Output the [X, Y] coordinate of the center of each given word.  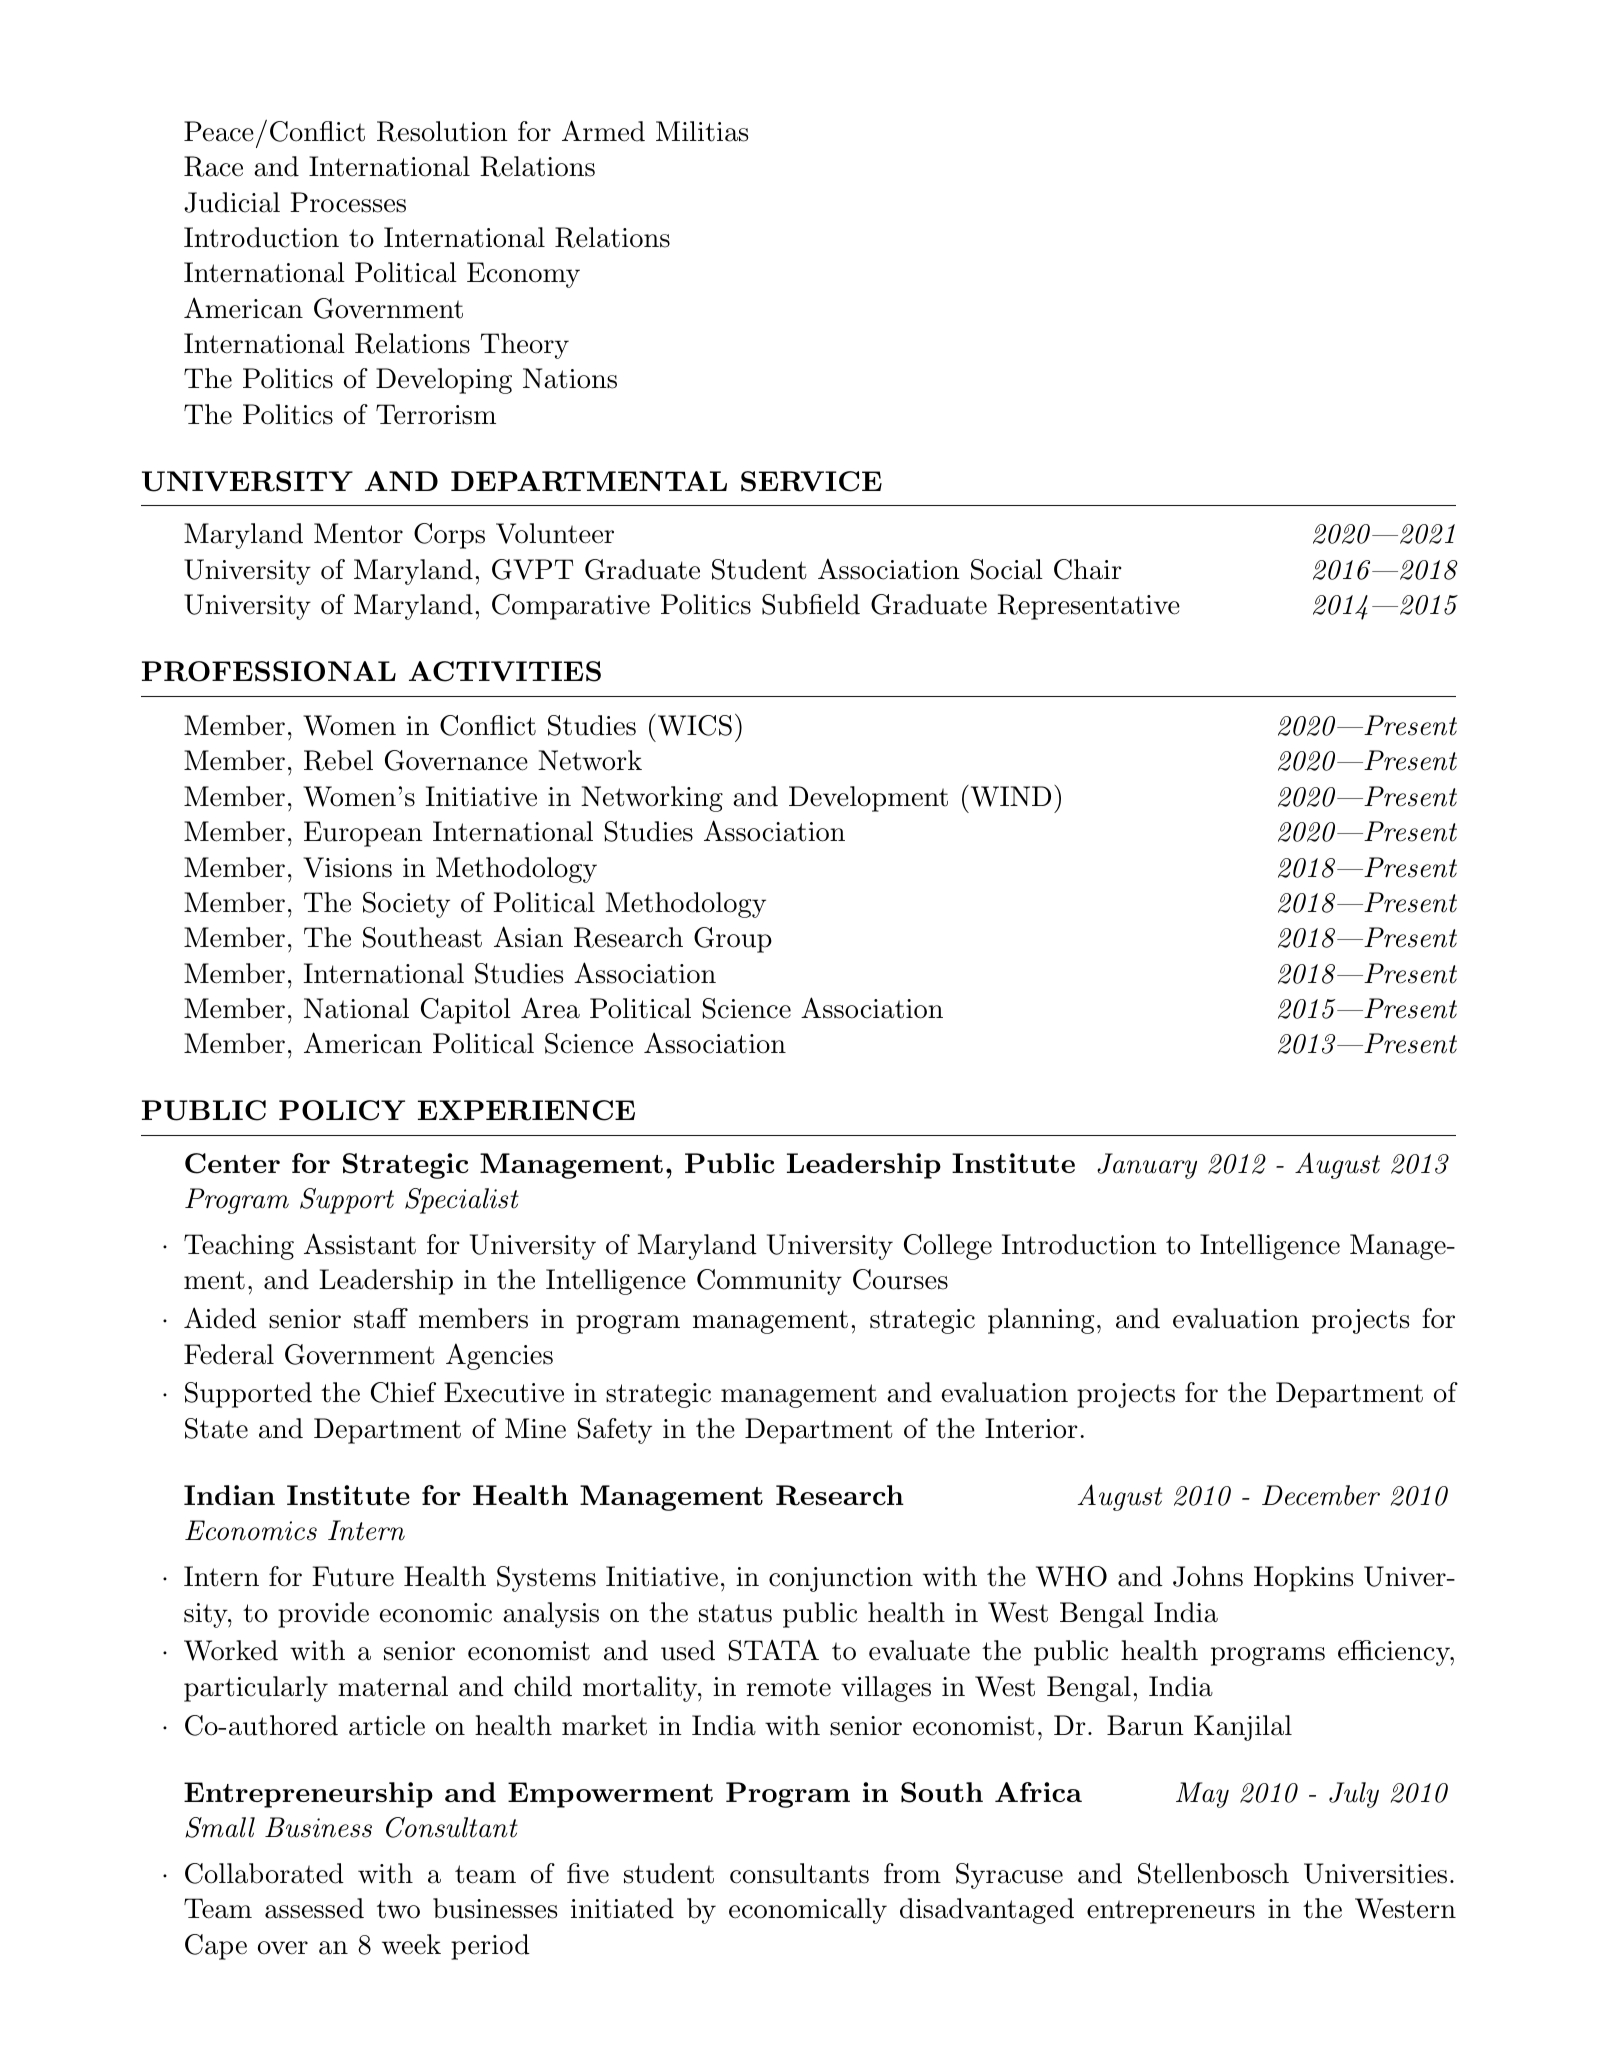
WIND [1009, 796]
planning [1041, 1321]
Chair [1088, 569]
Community [769, 1282]
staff [381, 1318]
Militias [702, 131]
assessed [314, 1908]
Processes [348, 202]
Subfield [811, 604]
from [912, 1873]
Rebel [338, 760]
